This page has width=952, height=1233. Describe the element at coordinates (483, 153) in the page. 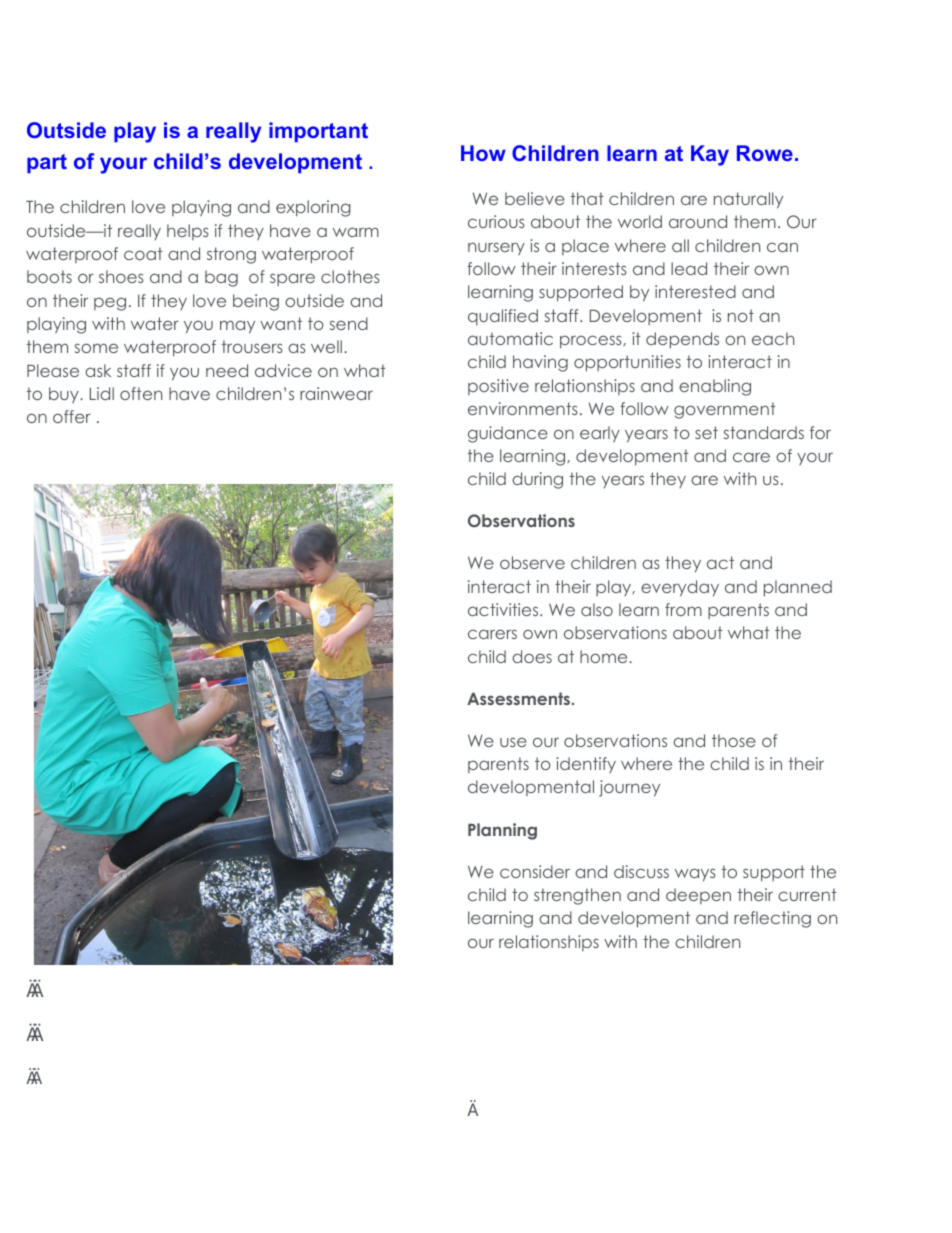

I see `How` at that location.
